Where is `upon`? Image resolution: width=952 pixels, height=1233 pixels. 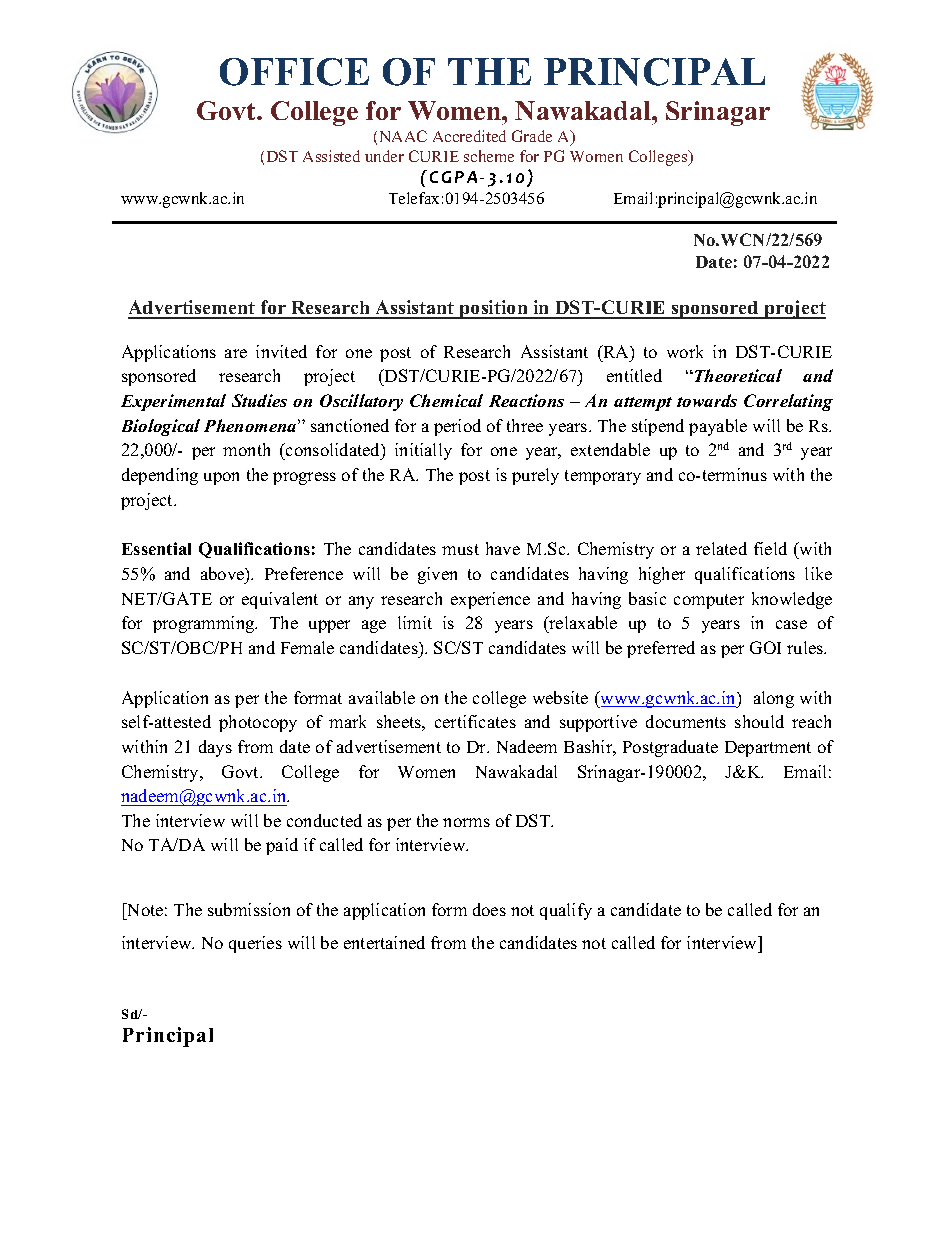
upon is located at coordinates (221, 478).
